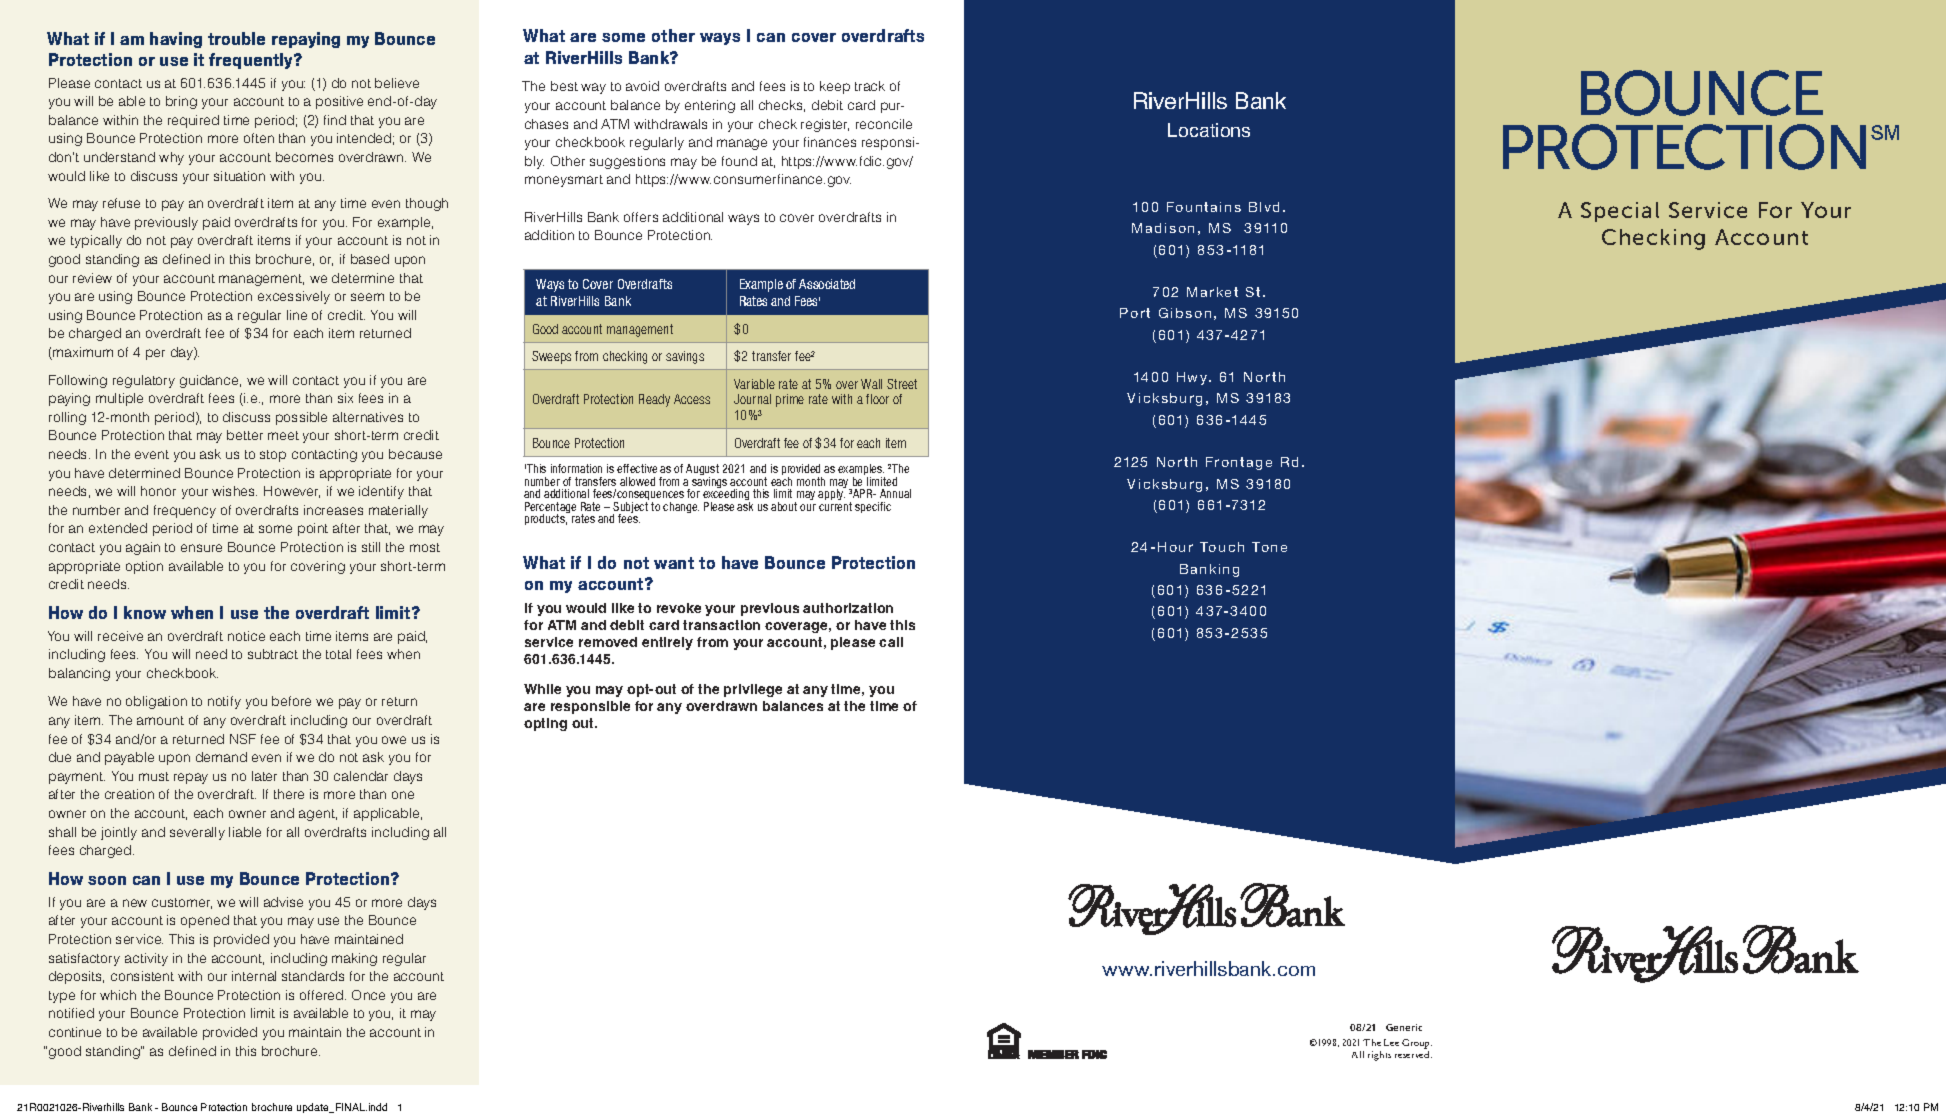 This screenshot has height=1117, width=1946. What do you see at coordinates (224, 702) in the screenshot?
I see `notify` at bounding box center [224, 702].
